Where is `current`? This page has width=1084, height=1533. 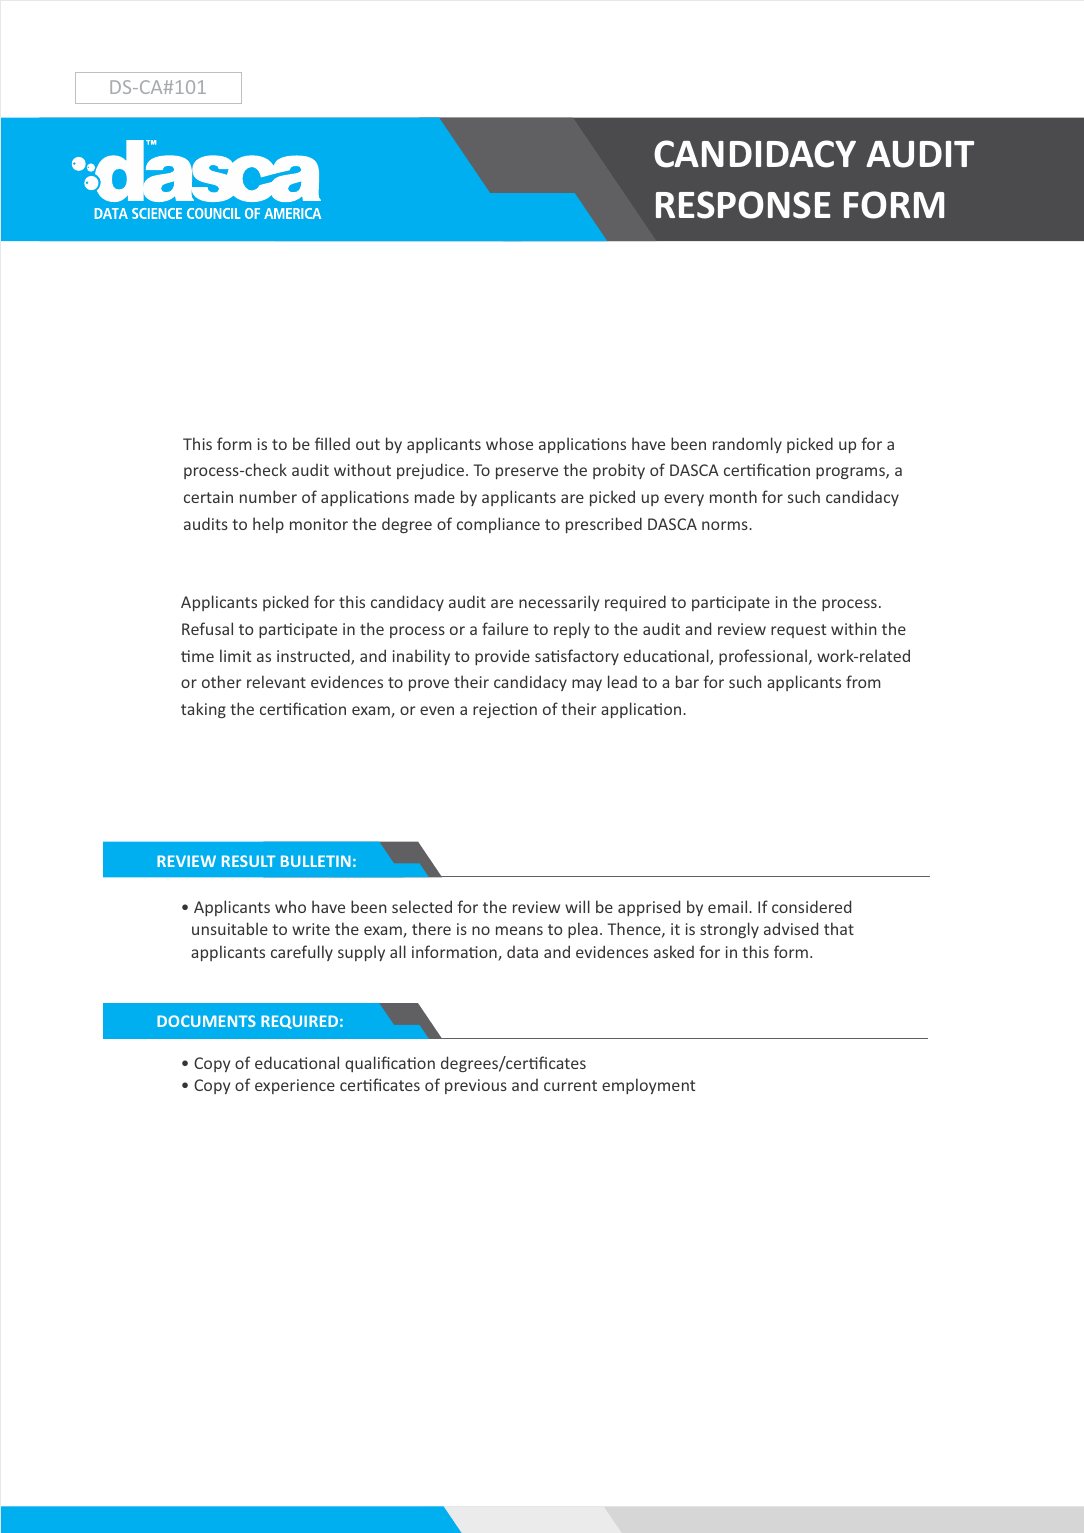 current is located at coordinates (570, 1085).
